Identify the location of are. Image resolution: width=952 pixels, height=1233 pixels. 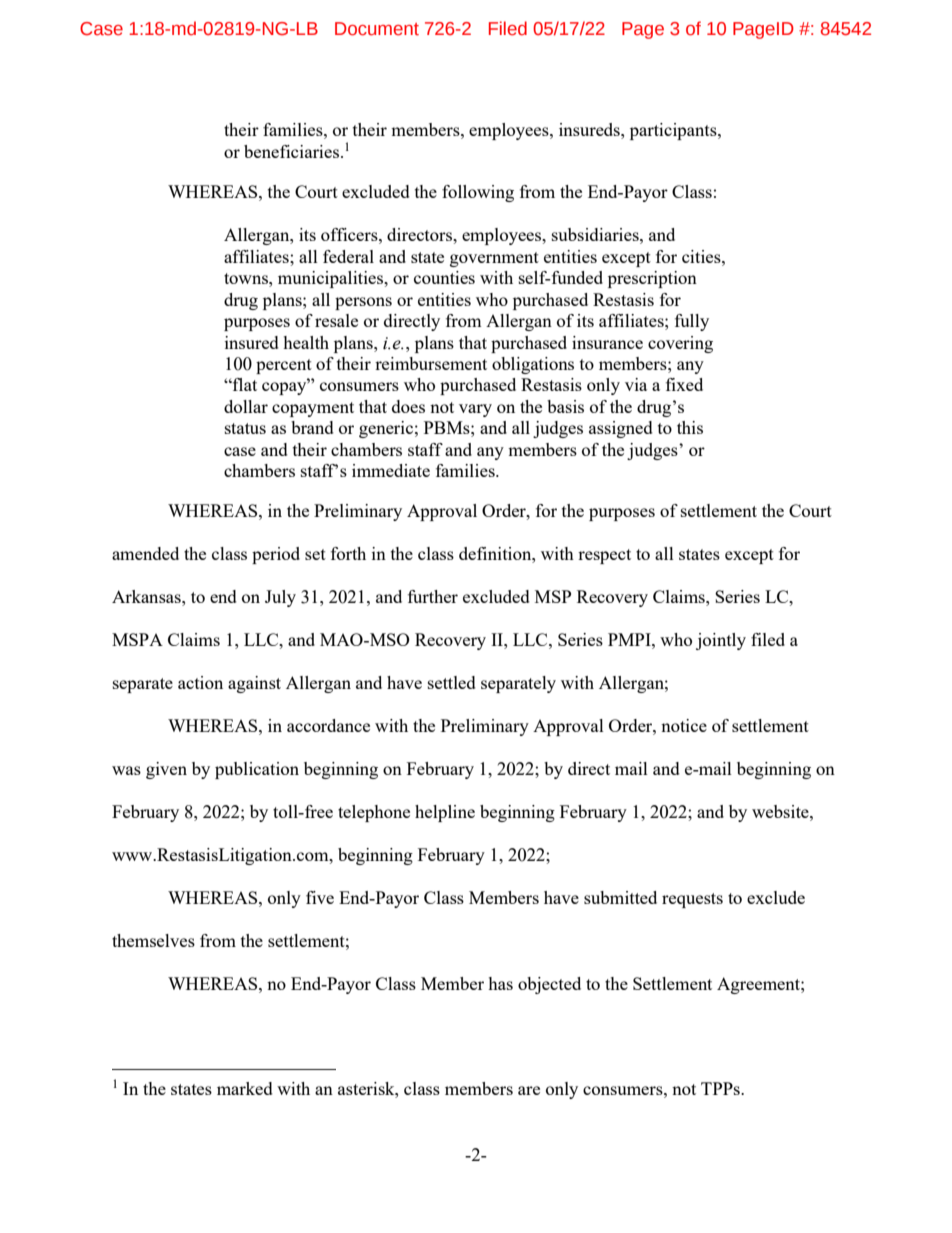
(529, 1090).
